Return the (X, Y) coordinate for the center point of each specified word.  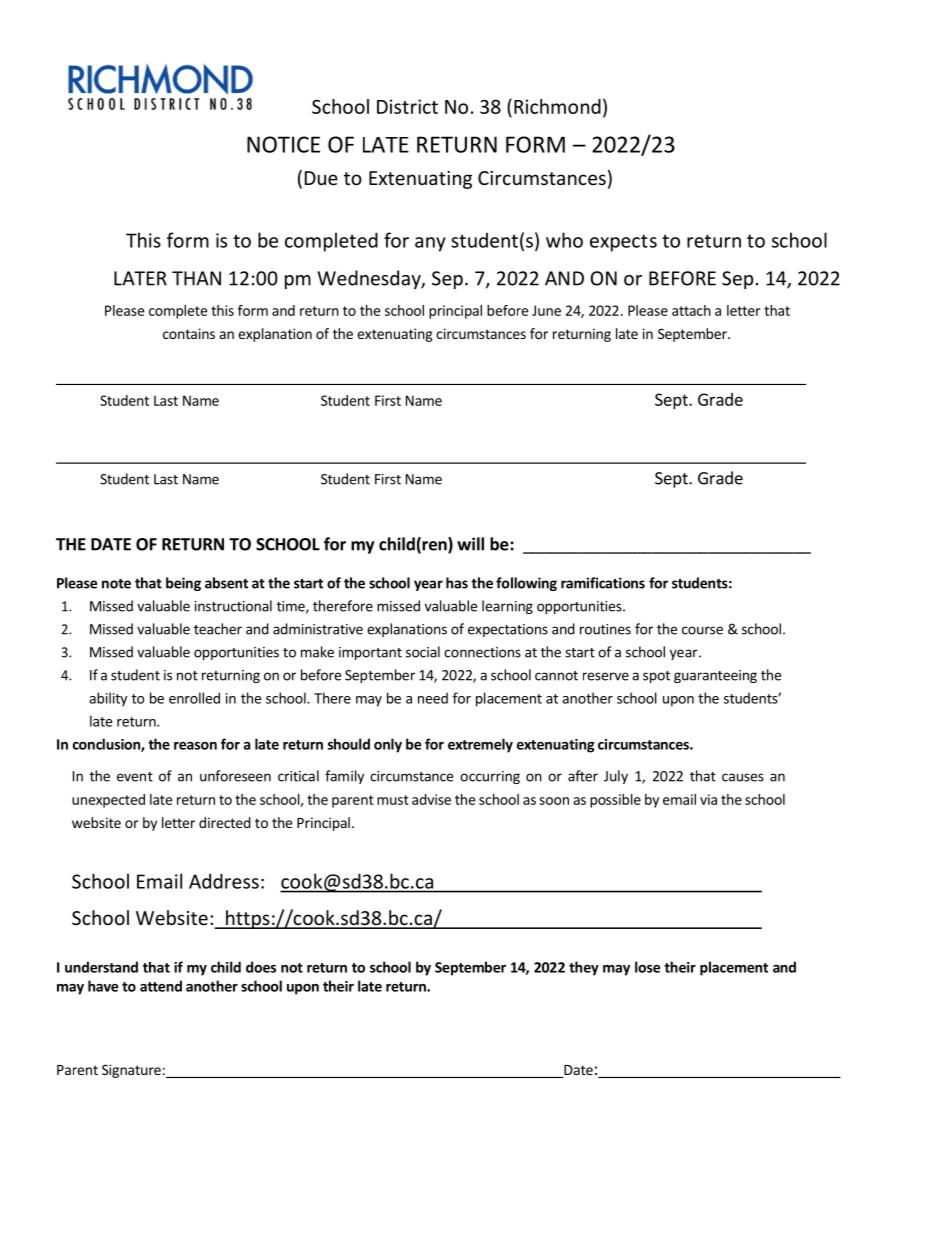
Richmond (557, 106)
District (407, 106)
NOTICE (283, 144)
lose (647, 967)
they (584, 968)
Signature (131, 1071)
